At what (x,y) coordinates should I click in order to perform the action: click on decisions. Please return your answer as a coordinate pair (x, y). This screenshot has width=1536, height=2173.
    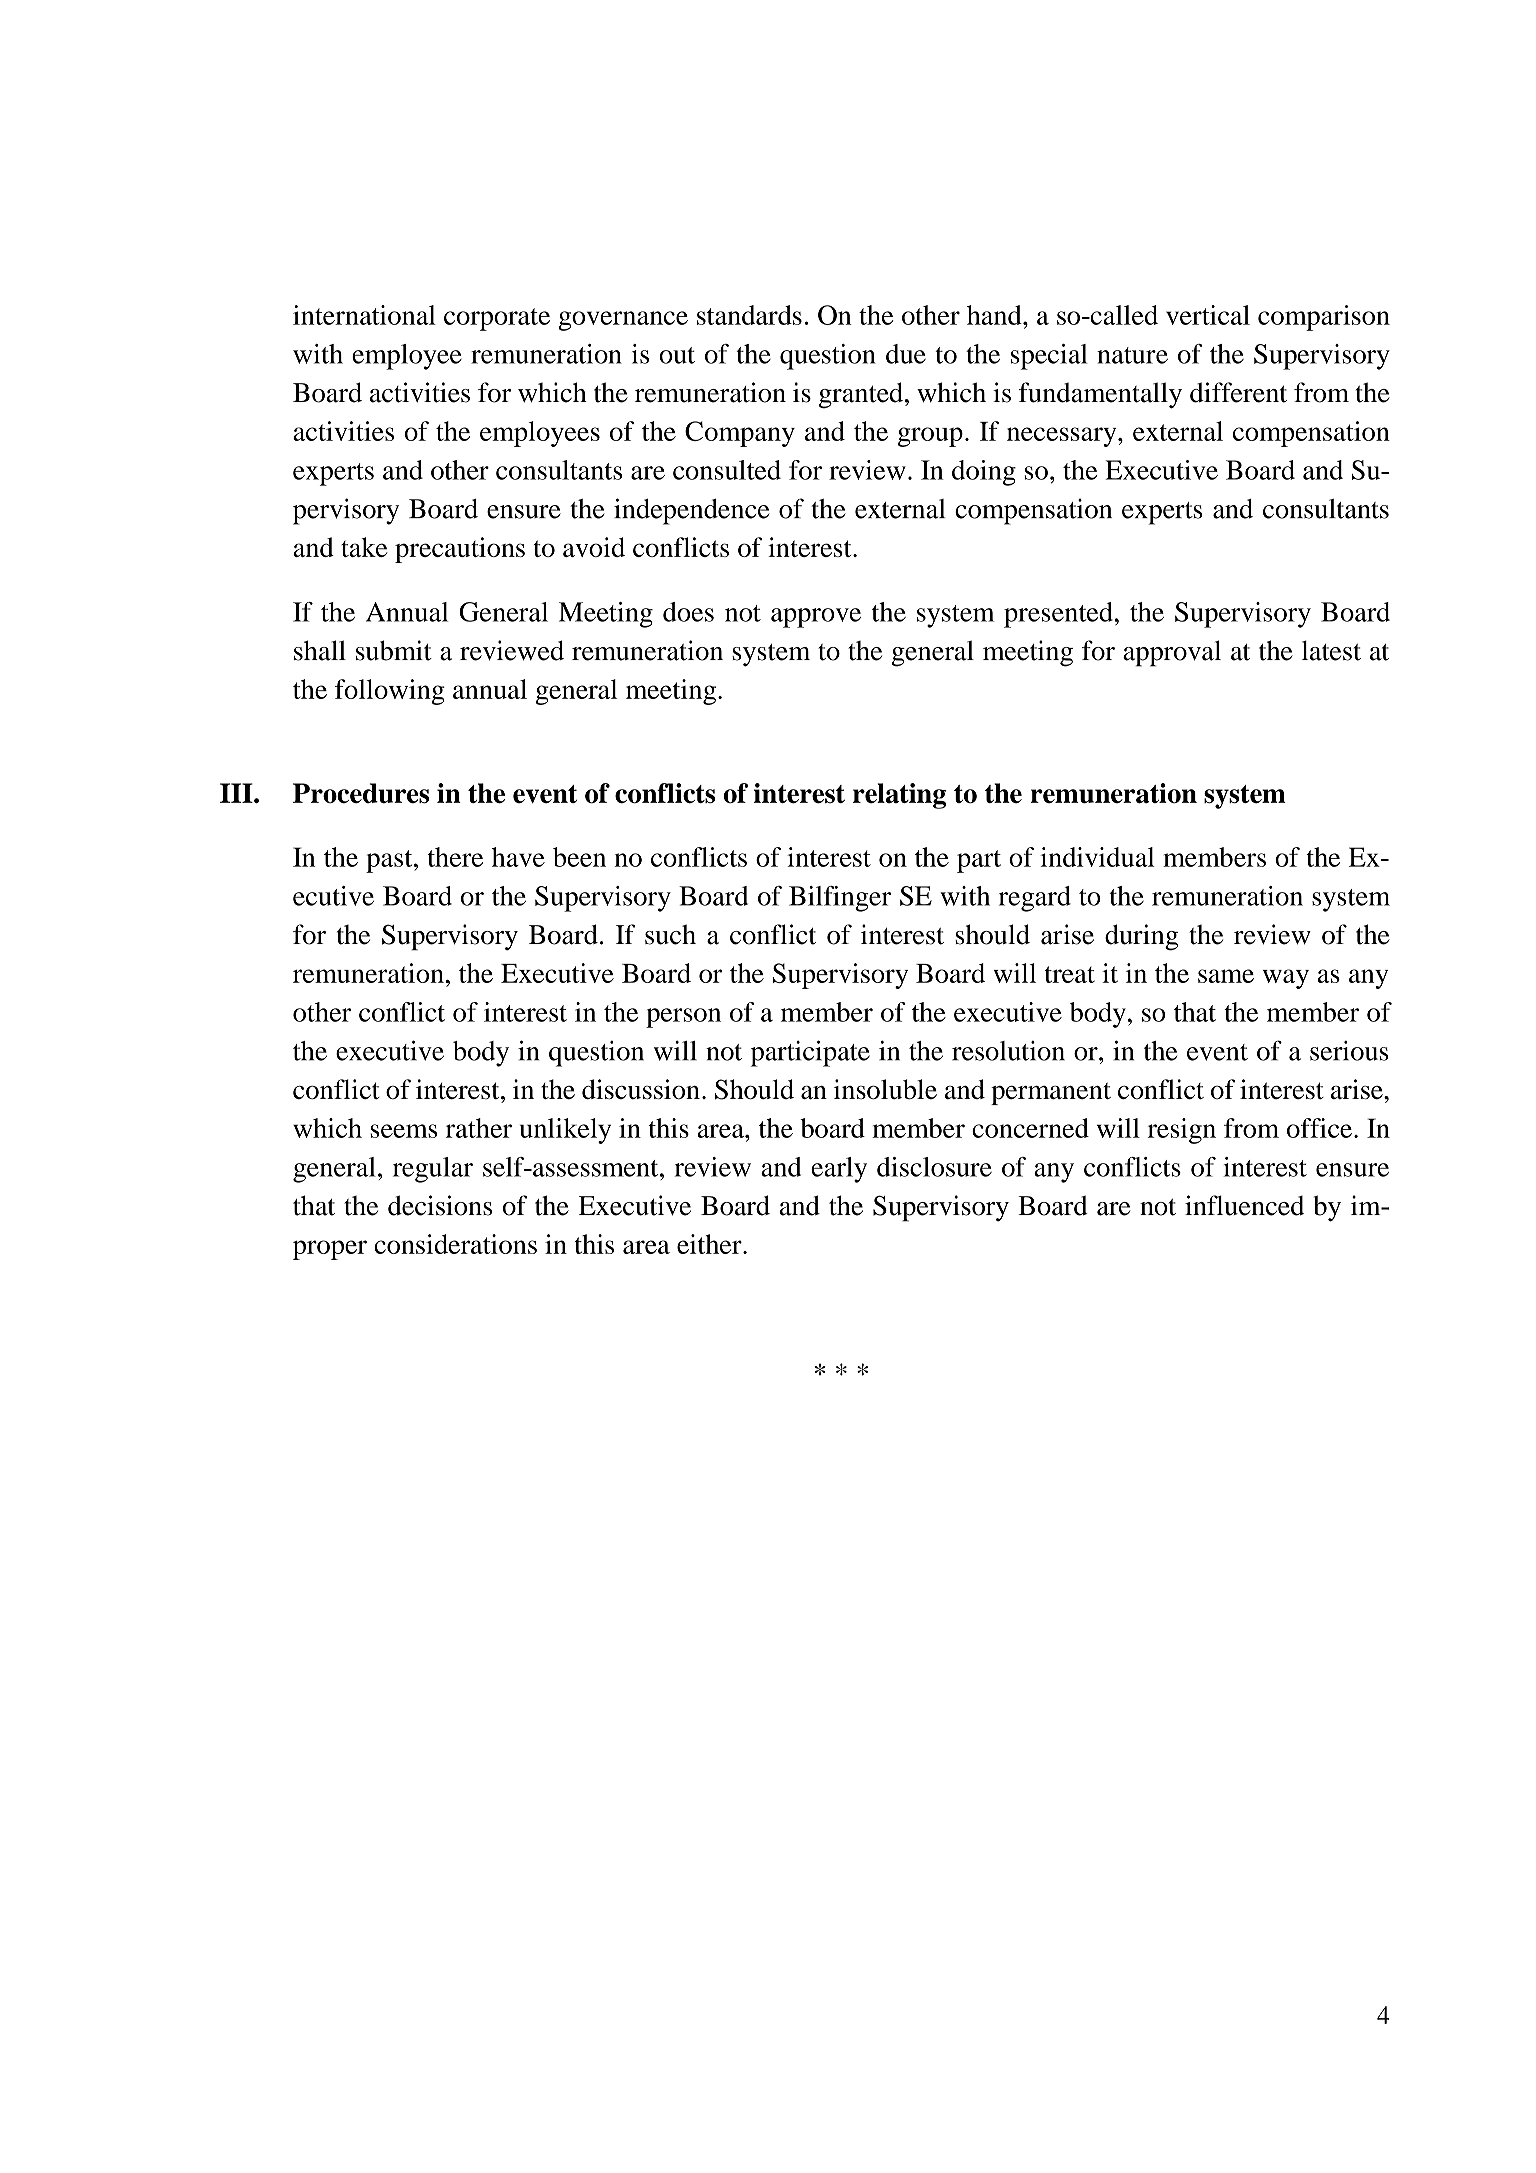
    Looking at the image, I should click on (440, 1205).
